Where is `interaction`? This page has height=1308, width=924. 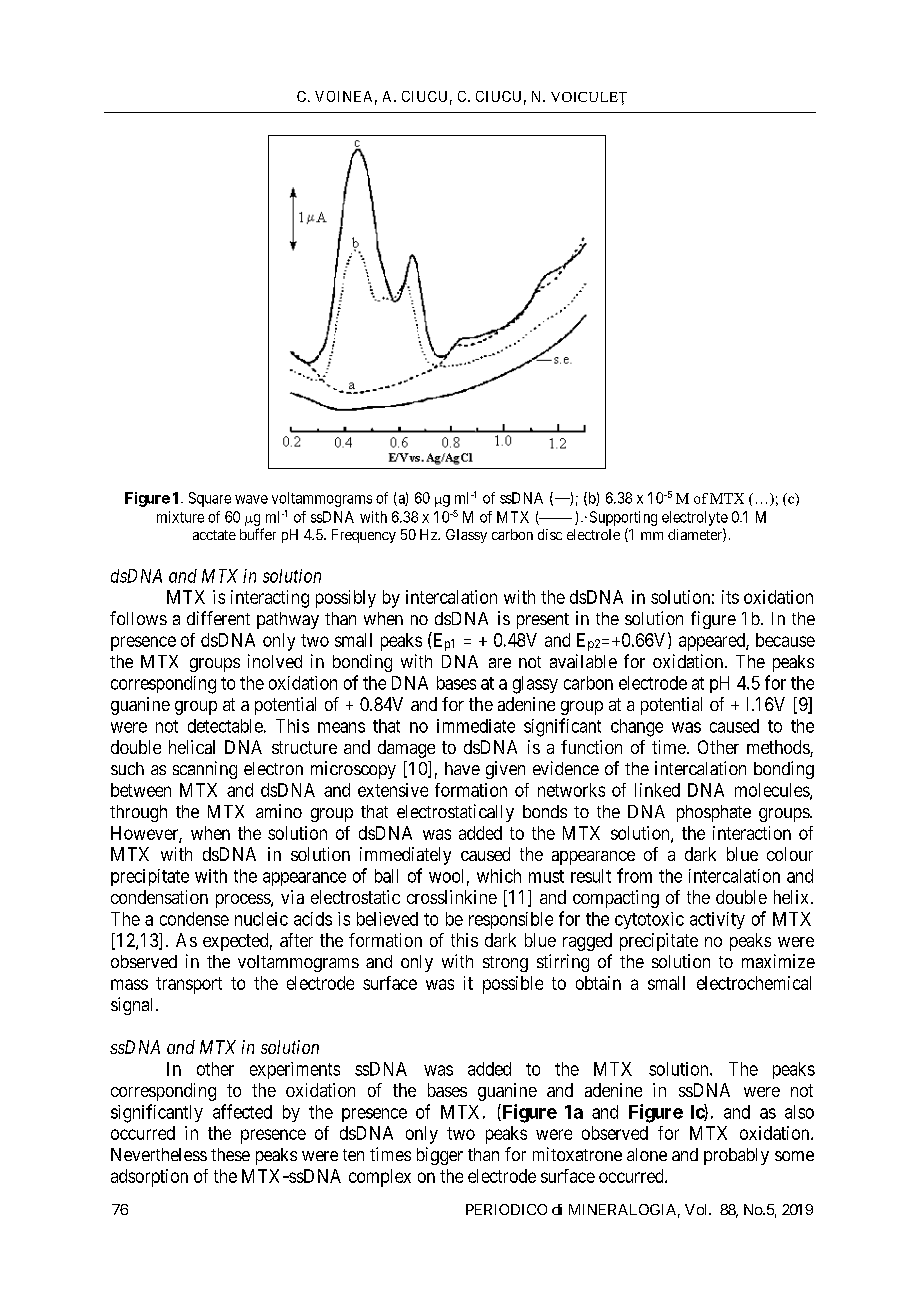
interaction is located at coordinates (752, 833).
